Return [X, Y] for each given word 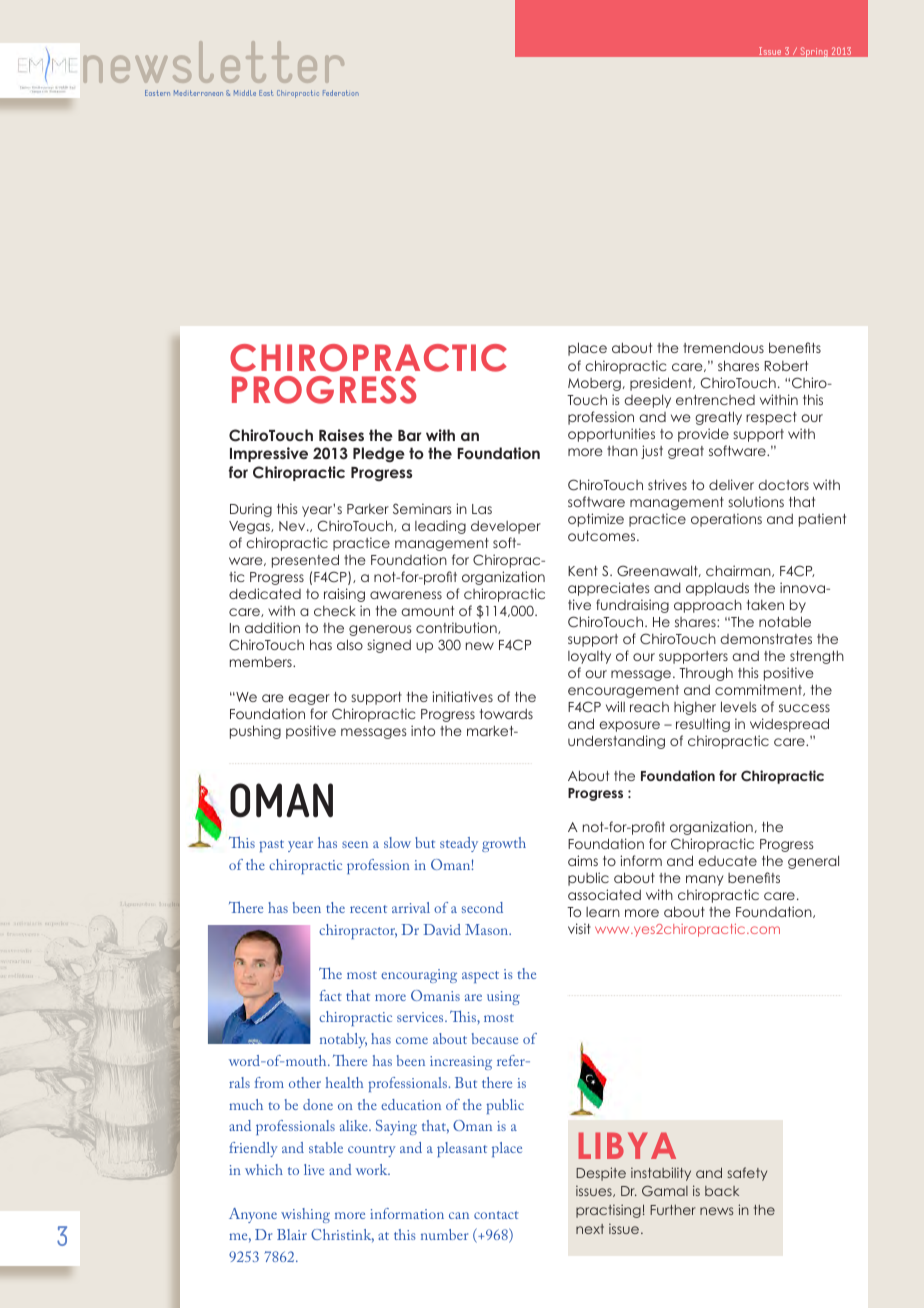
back [722, 1191]
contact [496, 1215]
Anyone [253, 1215]
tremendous [723, 347]
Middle [245, 93]
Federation [341, 93]
